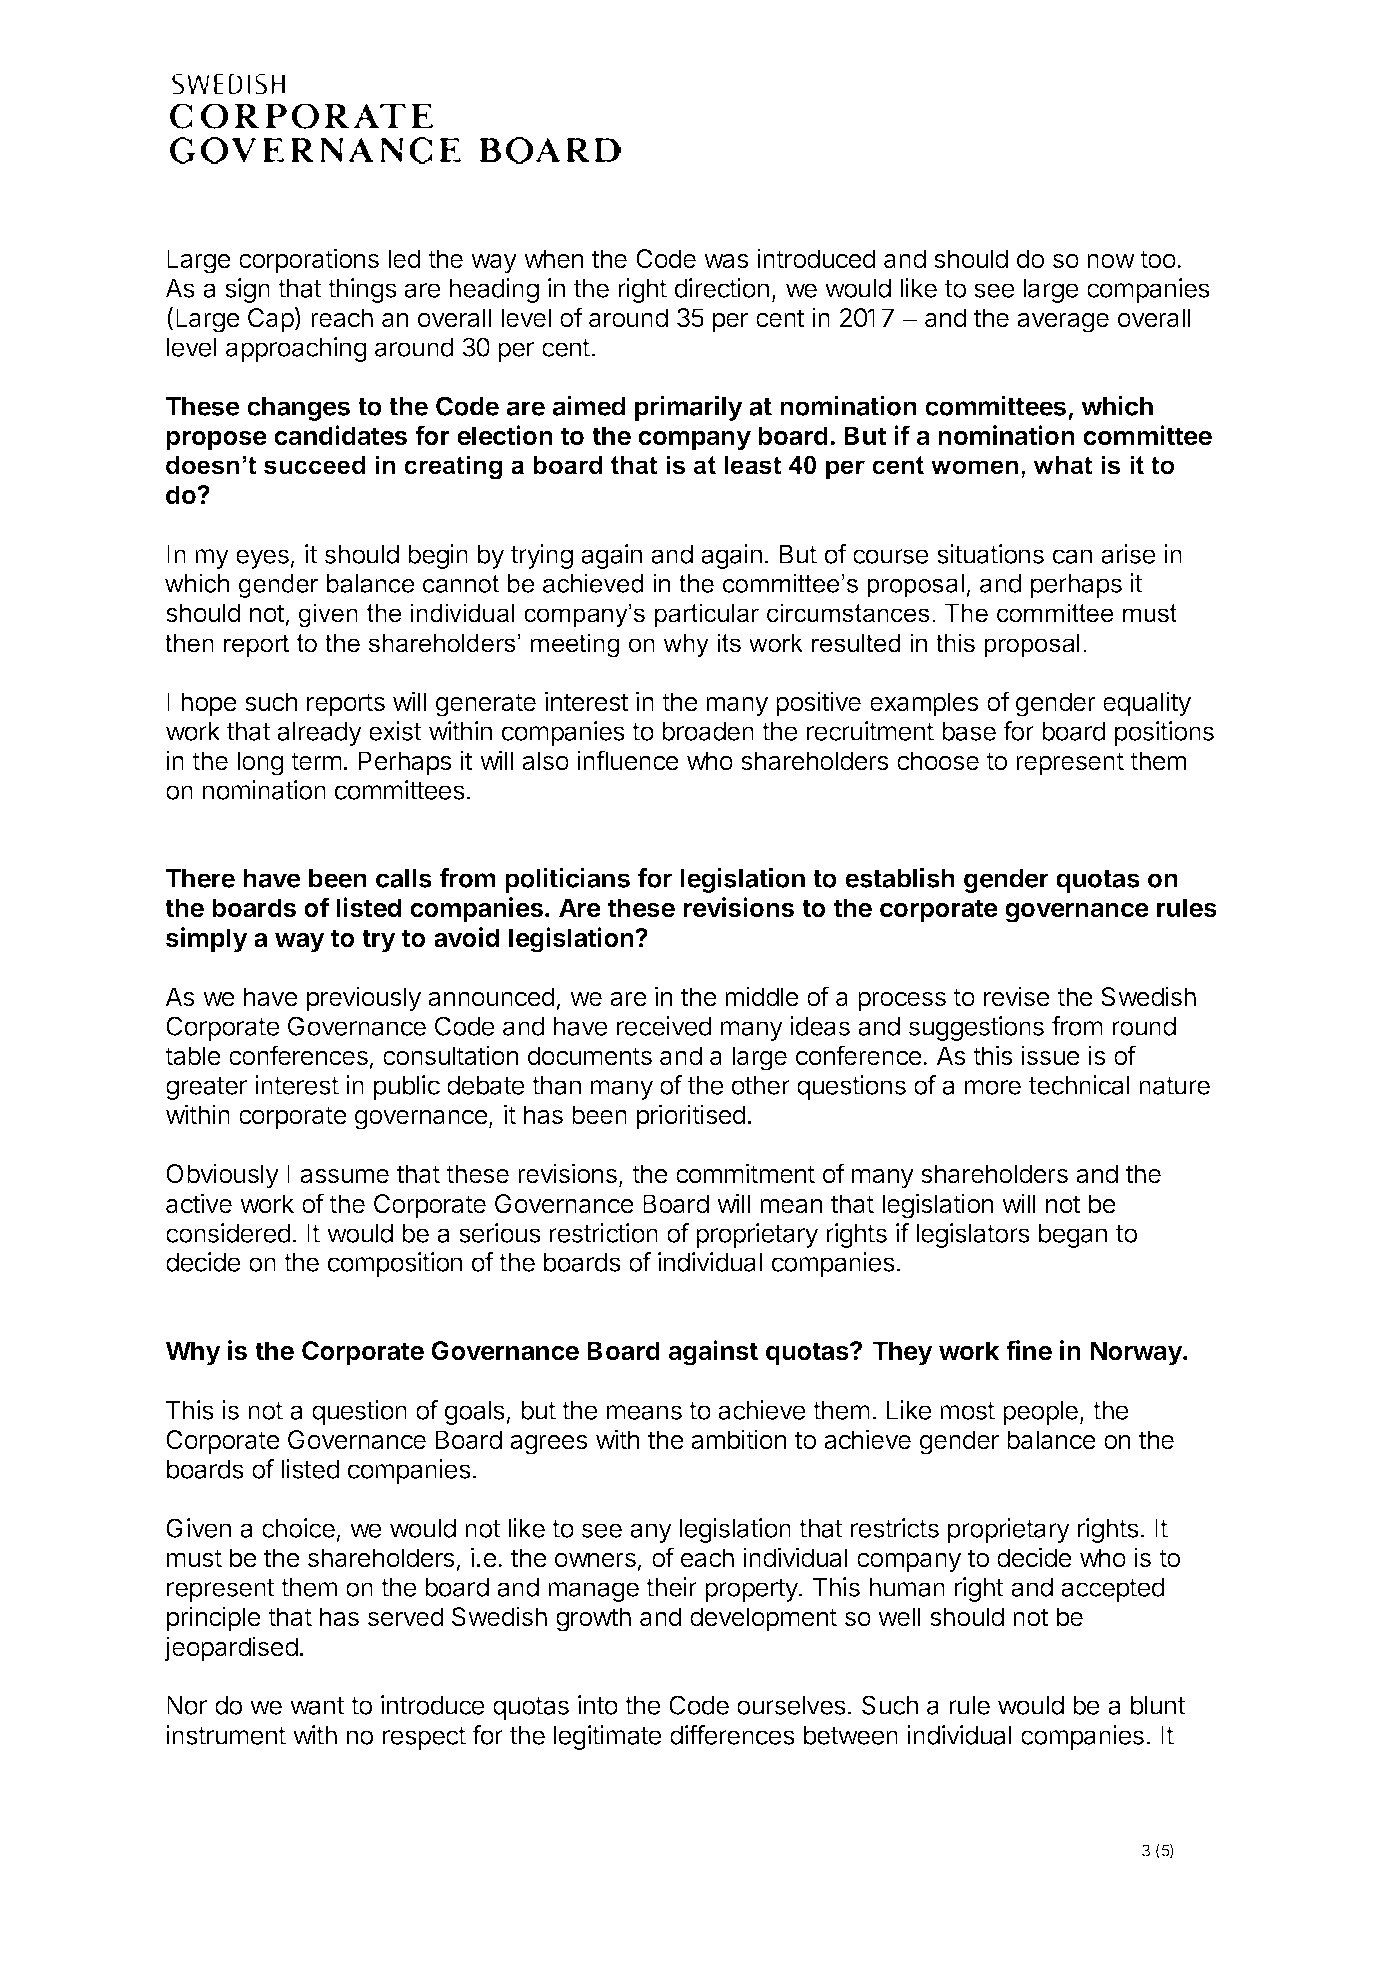 This document has height=1965, width=1390. I want to click on began, so click(1073, 1236).
